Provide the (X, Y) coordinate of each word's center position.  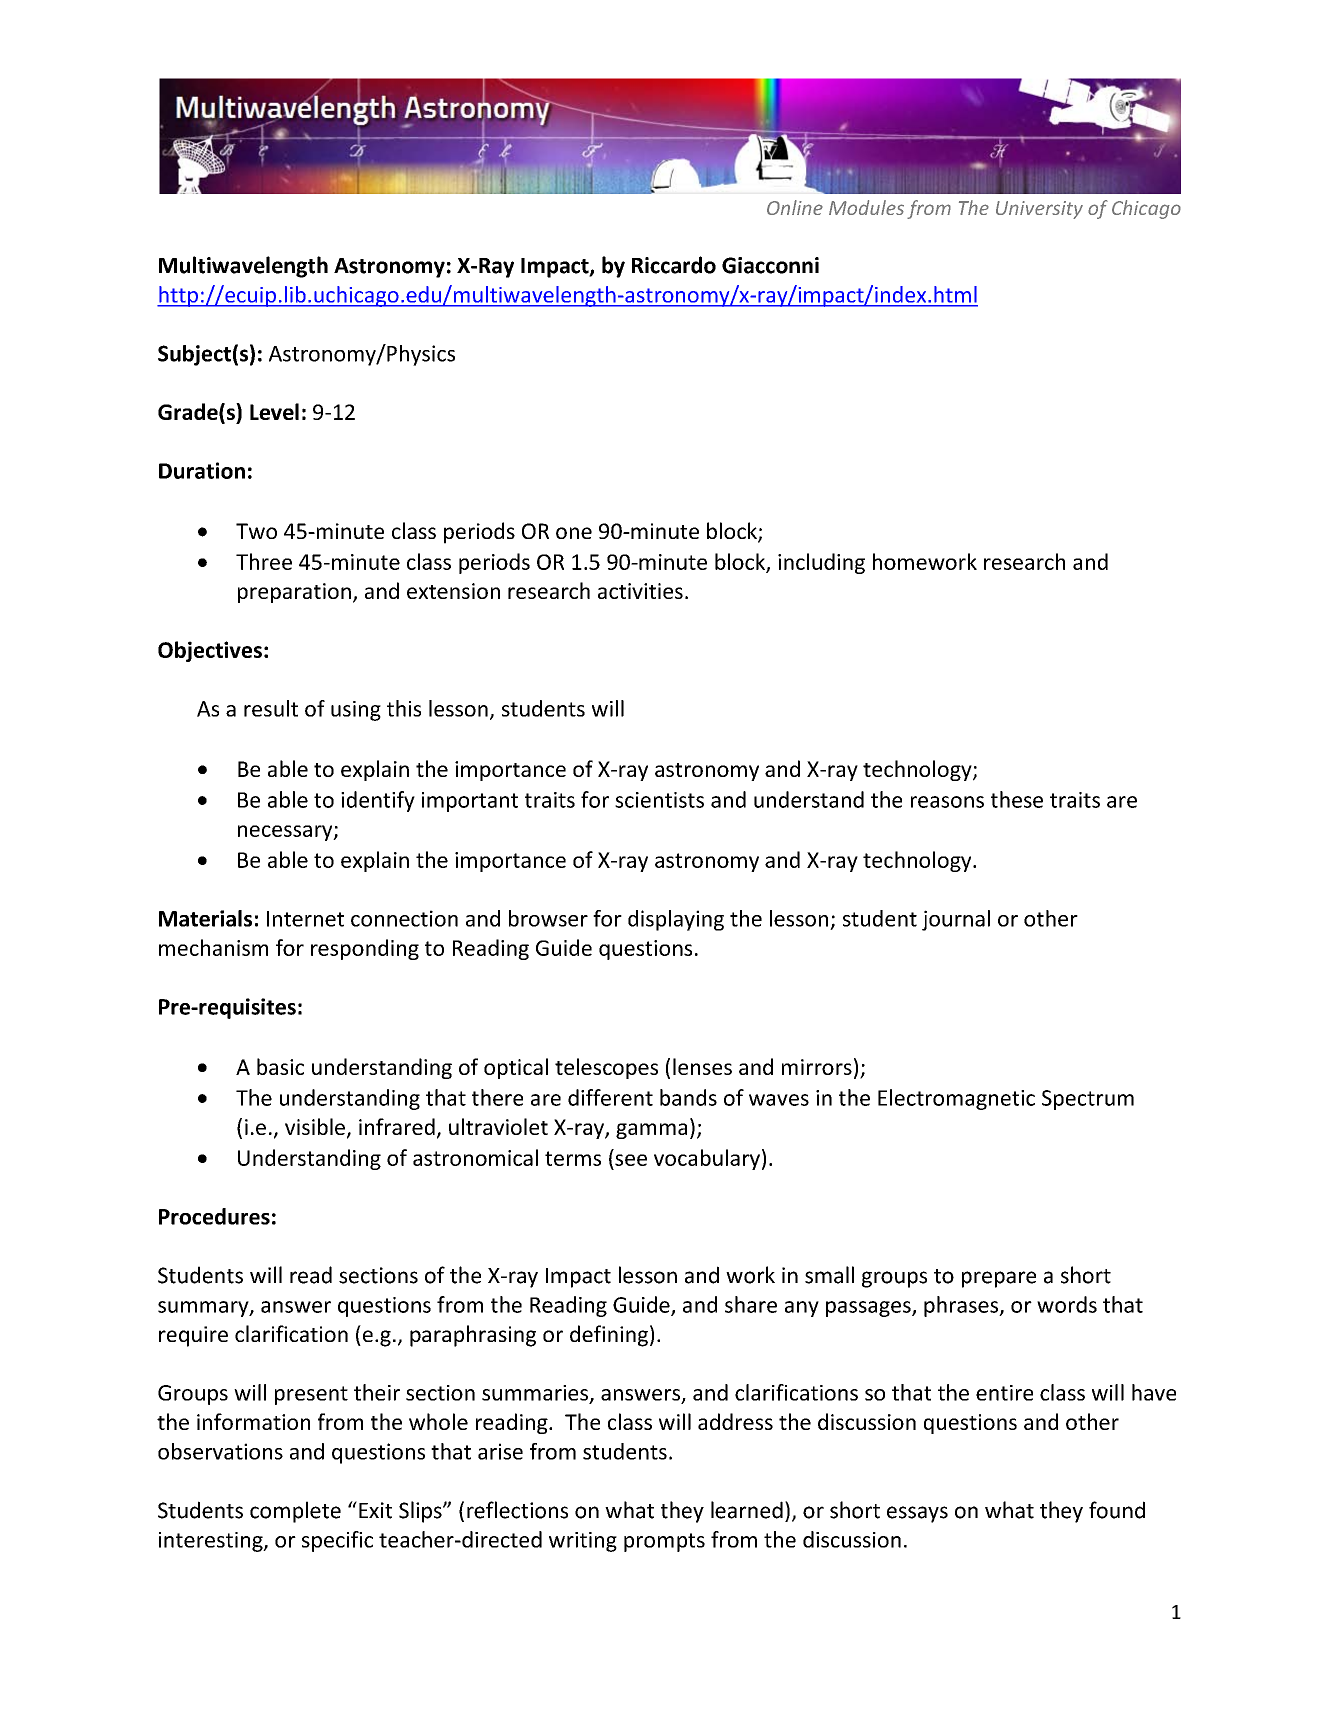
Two (256, 531)
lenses (702, 1066)
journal (956, 920)
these (1017, 799)
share (751, 1304)
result (271, 708)
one (574, 533)
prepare (999, 1279)
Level (274, 411)
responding (365, 949)
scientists (659, 800)
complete (295, 1512)
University (1039, 210)
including (821, 563)
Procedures (214, 1216)
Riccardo (674, 265)
